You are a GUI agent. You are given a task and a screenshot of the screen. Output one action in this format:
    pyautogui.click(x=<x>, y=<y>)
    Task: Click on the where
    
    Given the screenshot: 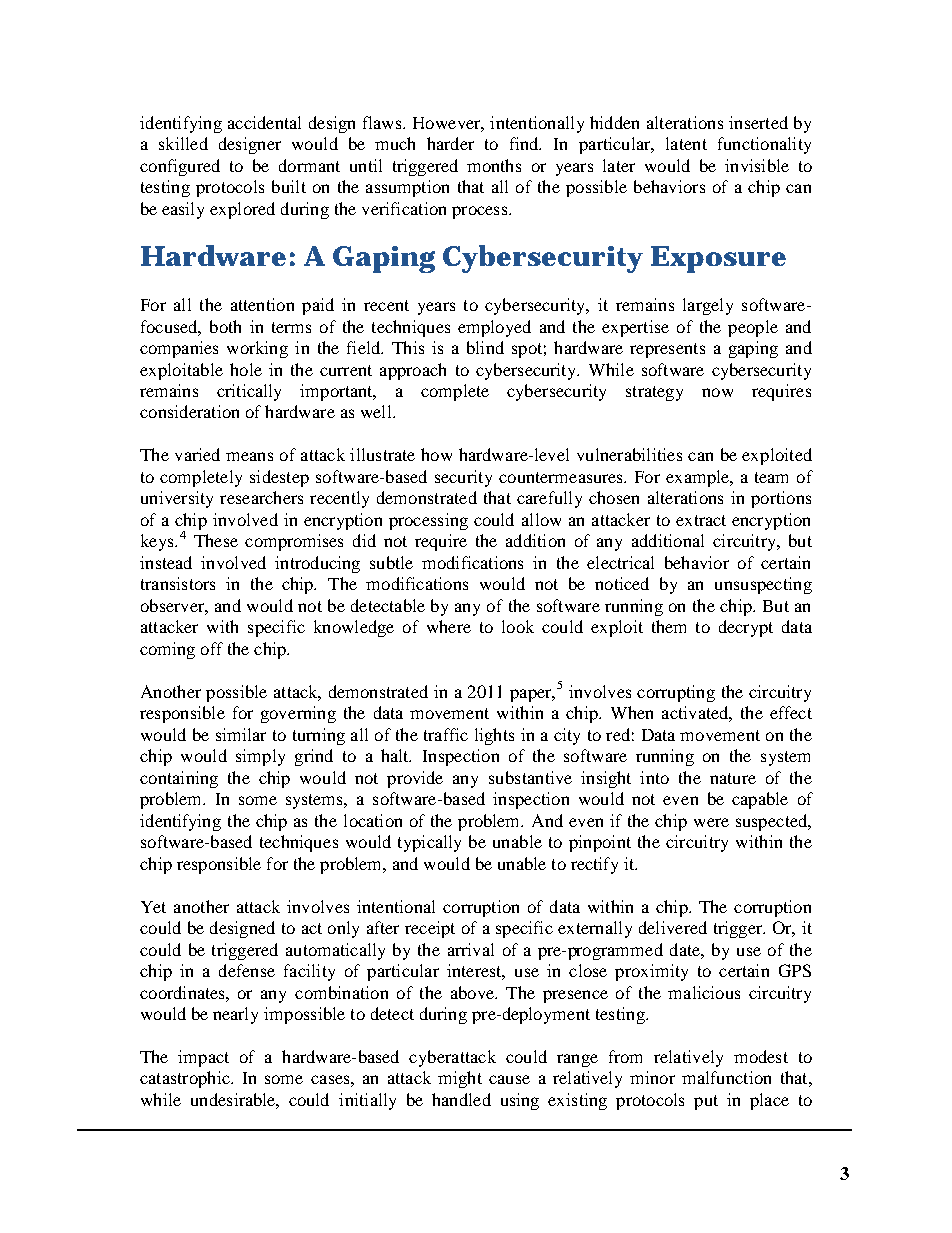 What is the action you would take?
    pyautogui.click(x=449, y=626)
